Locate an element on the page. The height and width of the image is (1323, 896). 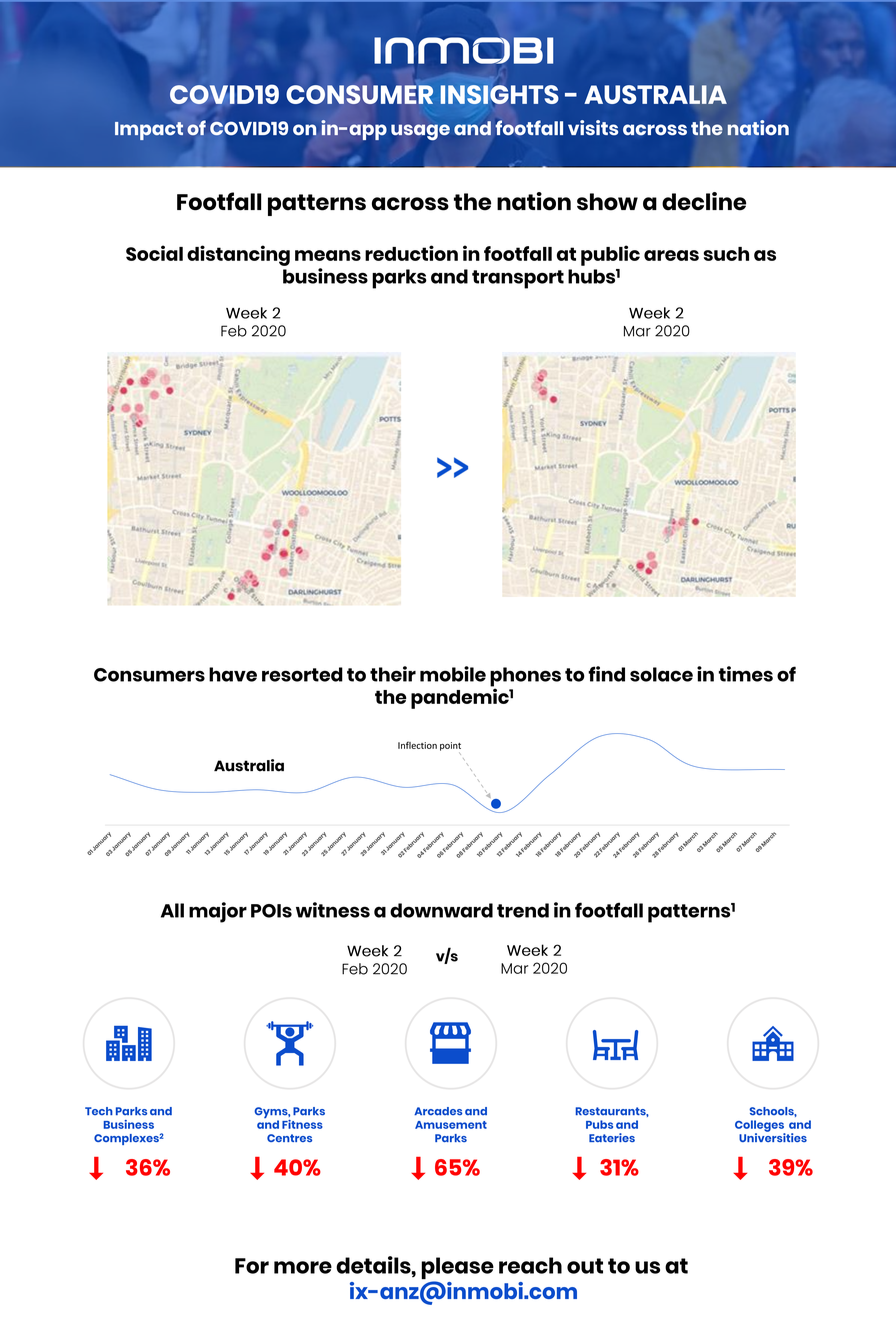
solace is located at coordinates (661, 674).
